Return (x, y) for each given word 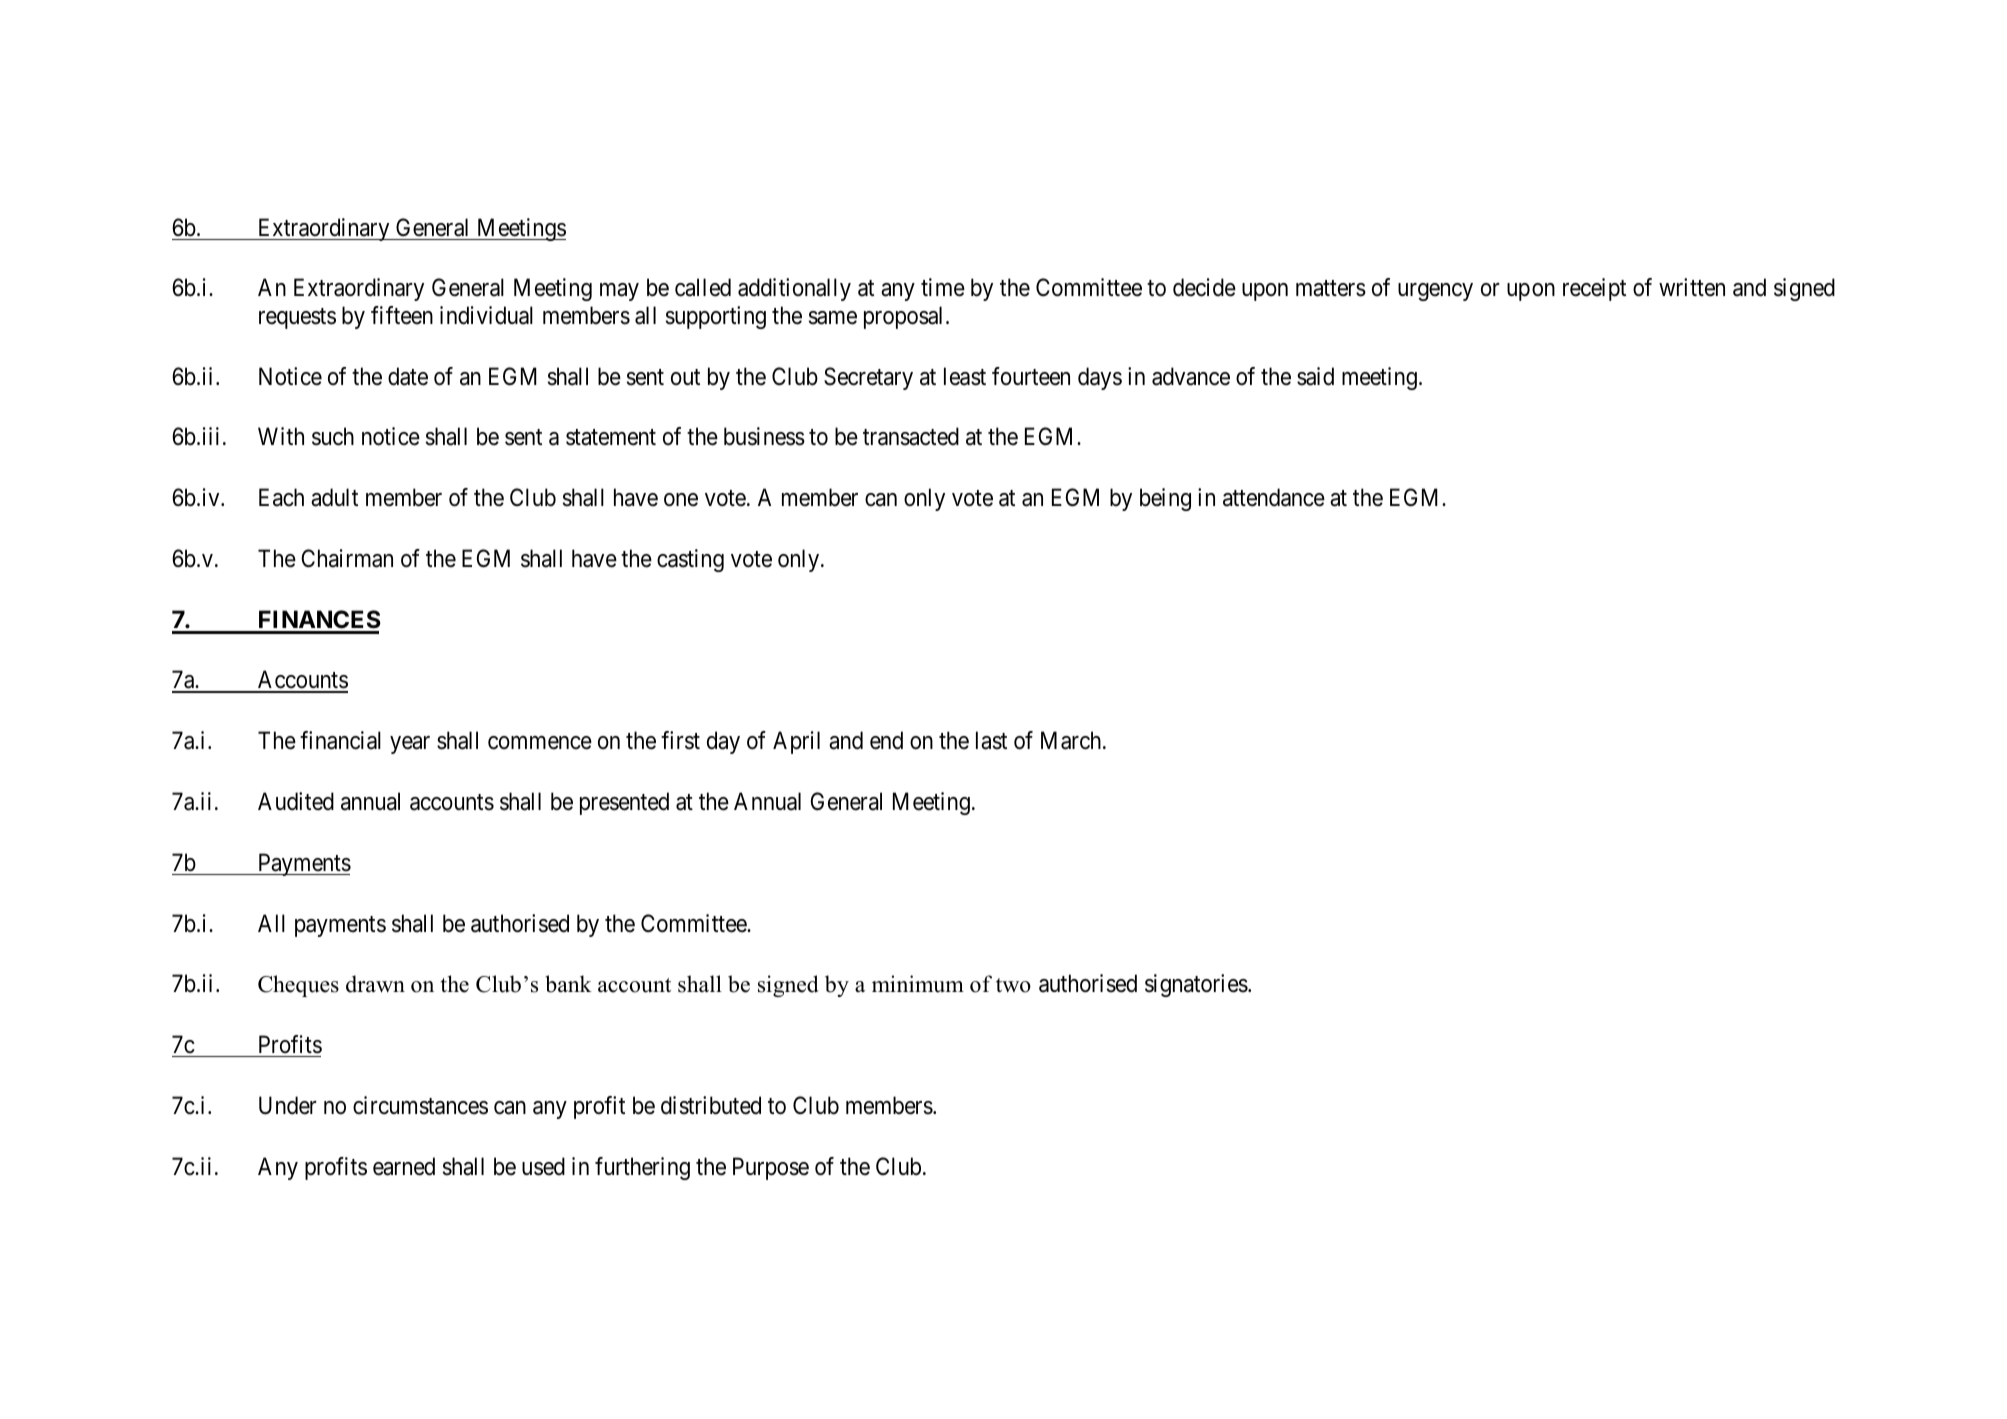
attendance (1274, 497)
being (1165, 499)
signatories (1196, 985)
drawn (375, 984)
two (1013, 985)
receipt (1594, 289)
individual (486, 315)
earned (404, 1166)
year (410, 745)
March (1072, 740)
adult (334, 497)
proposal (905, 317)
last (991, 740)
